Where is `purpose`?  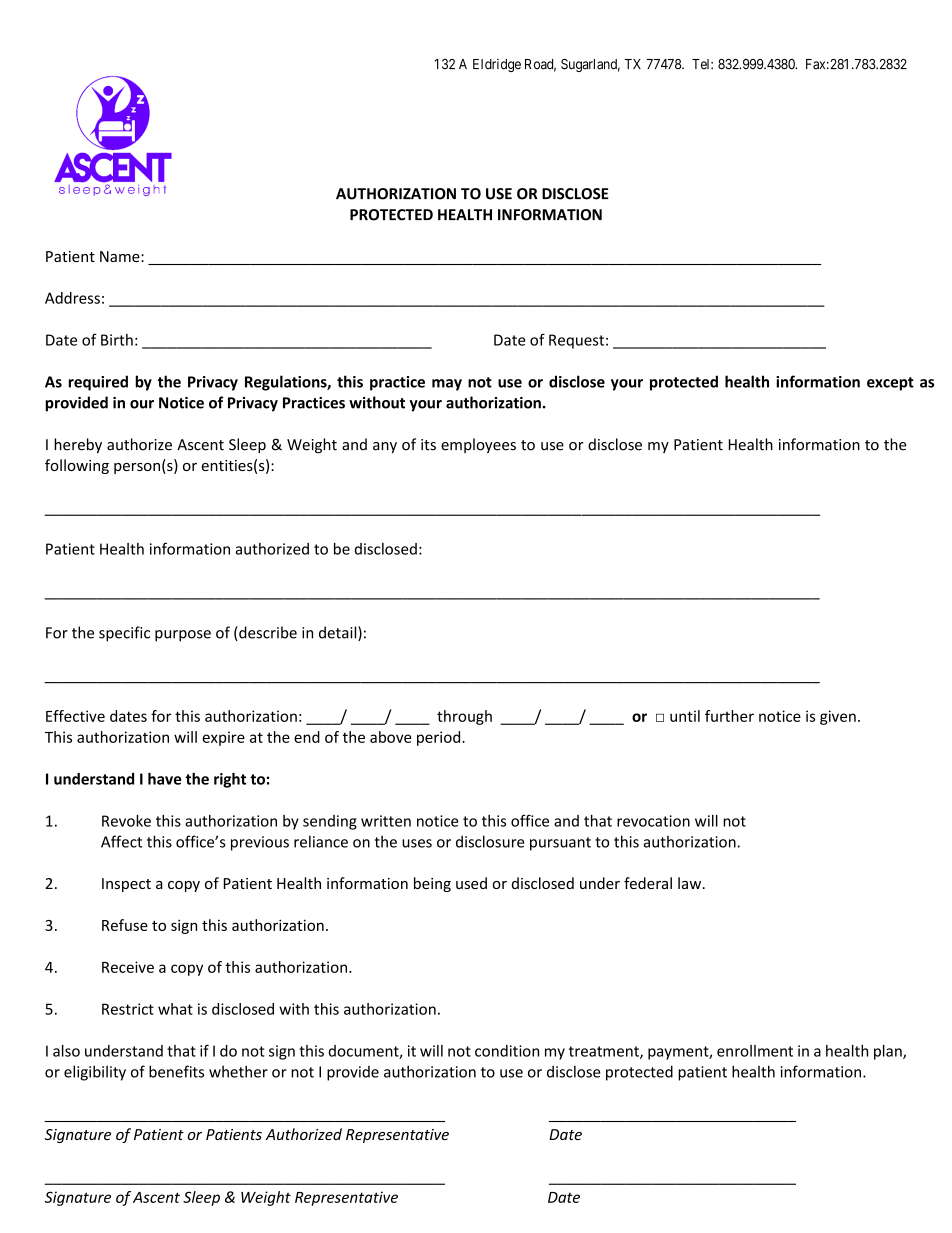 purpose is located at coordinates (183, 636).
